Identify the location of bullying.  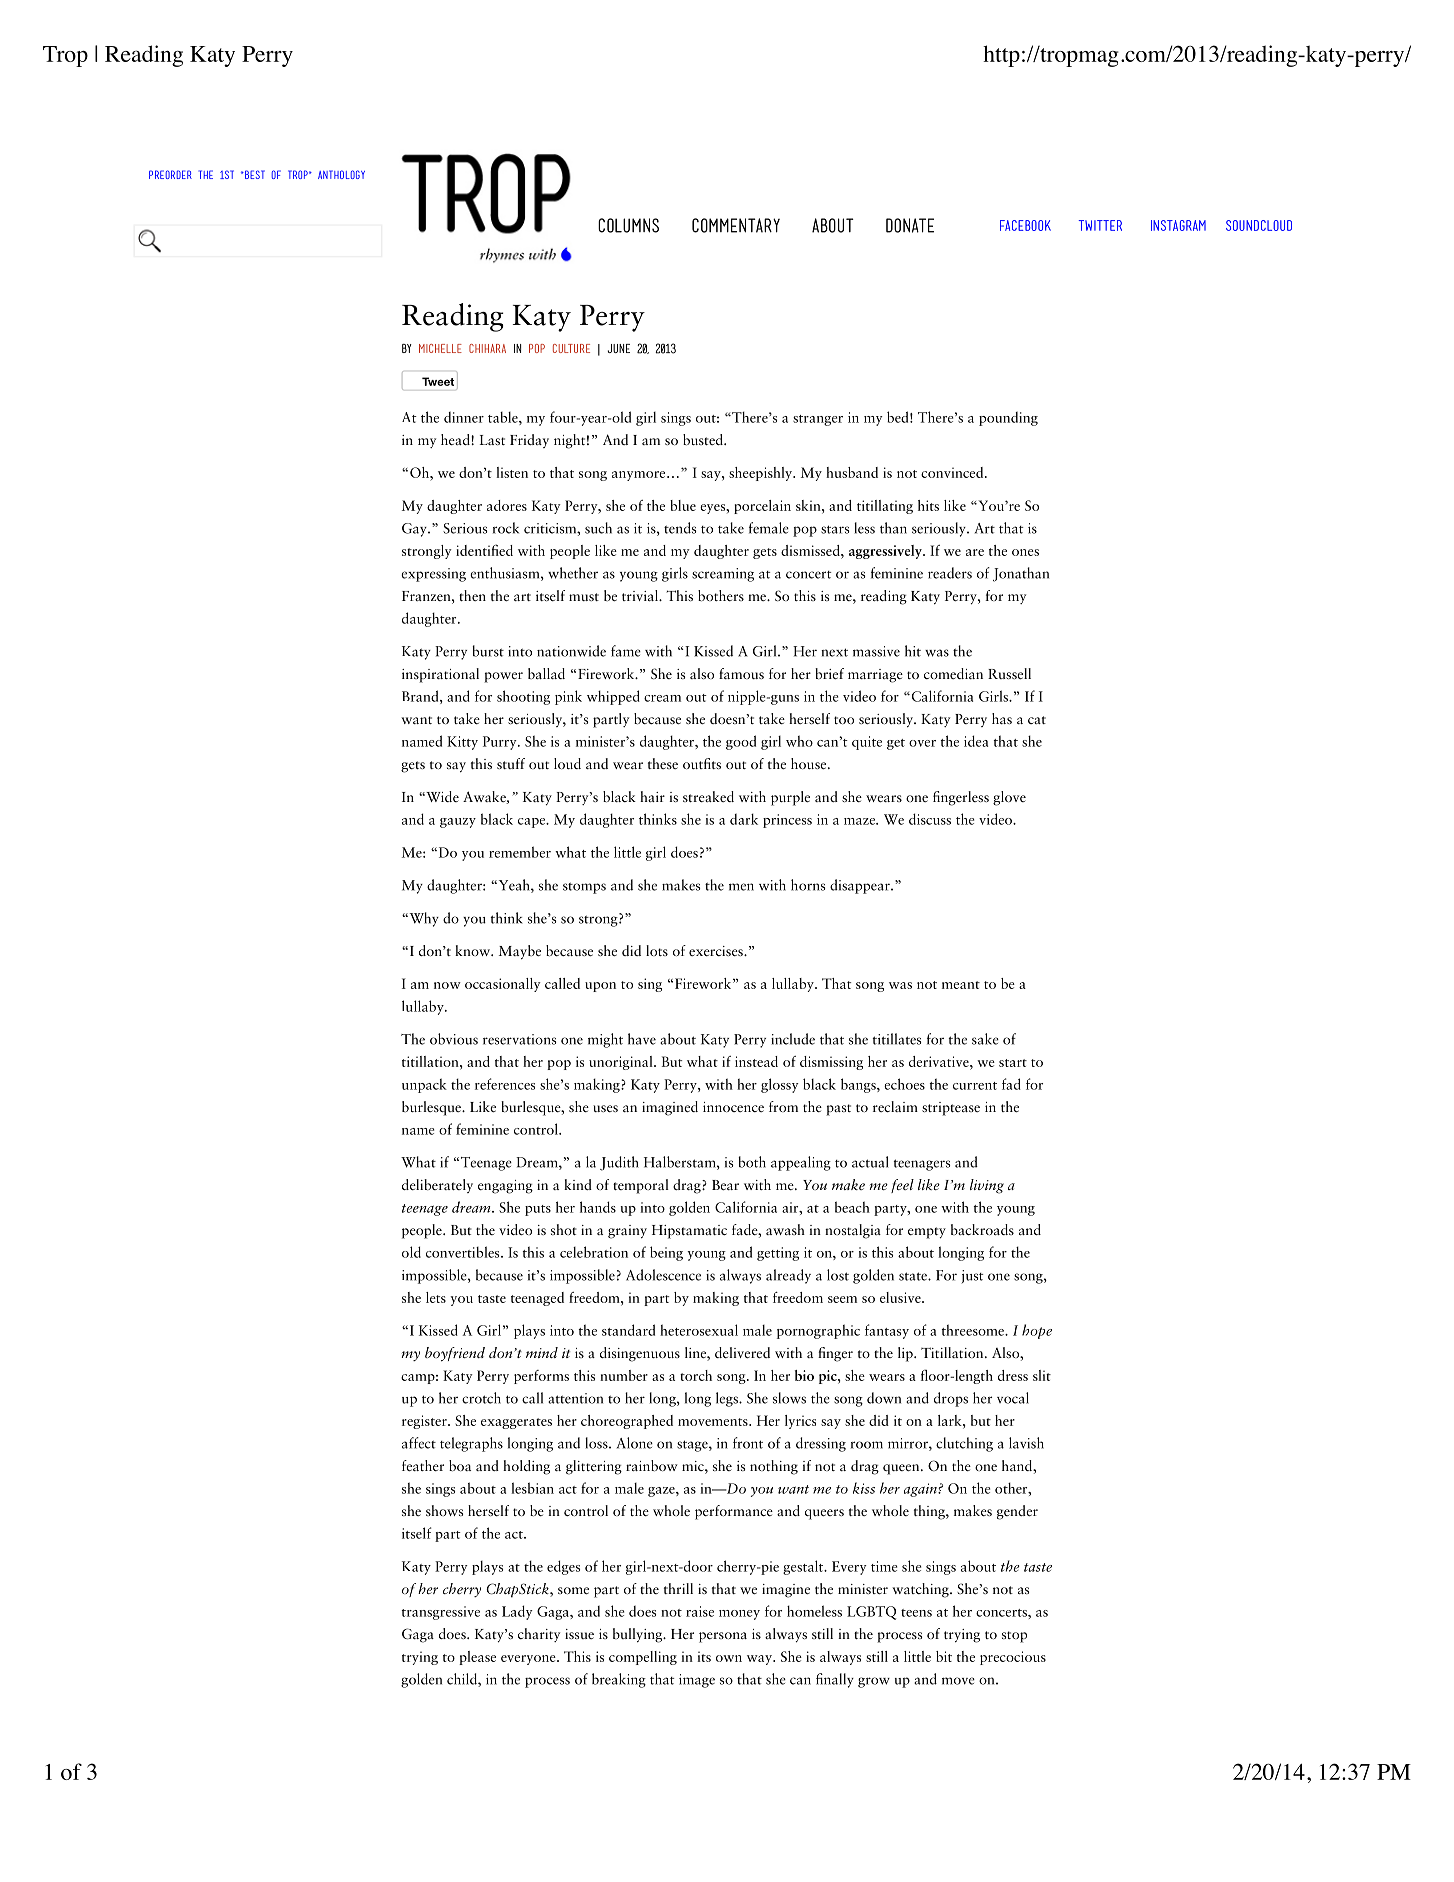
(639, 1635).
